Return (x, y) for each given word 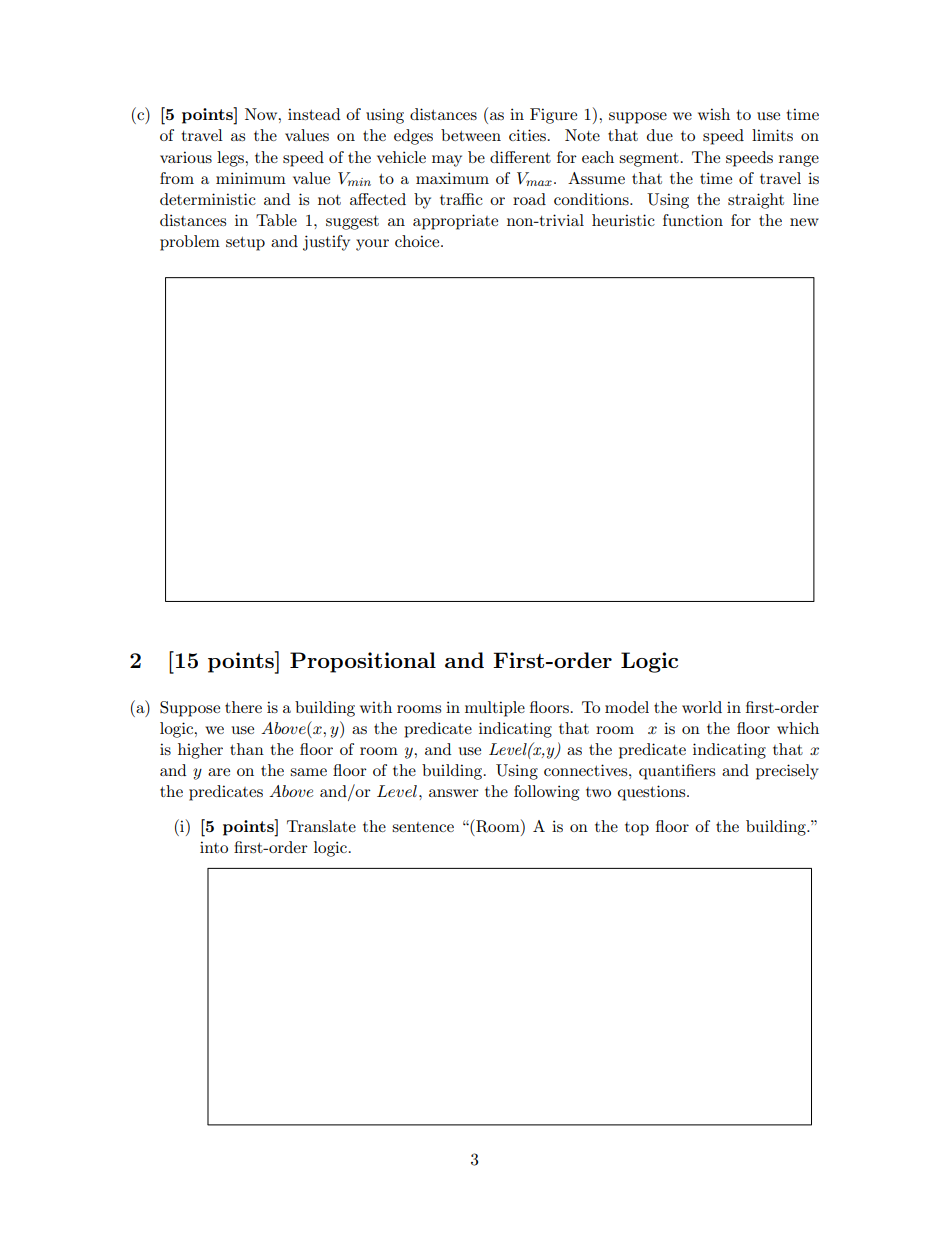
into (214, 847)
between (471, 135)
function (693, 220)
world (702, 707)
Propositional (363, 662)
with (376, 707)
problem (190, 243)
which (798, 728)
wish (714, 114)
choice (418, 241)
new (804, 222)
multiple (495, 709)
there (243, 707)
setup (245, 244)
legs (231, 159)
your (372, 245)
